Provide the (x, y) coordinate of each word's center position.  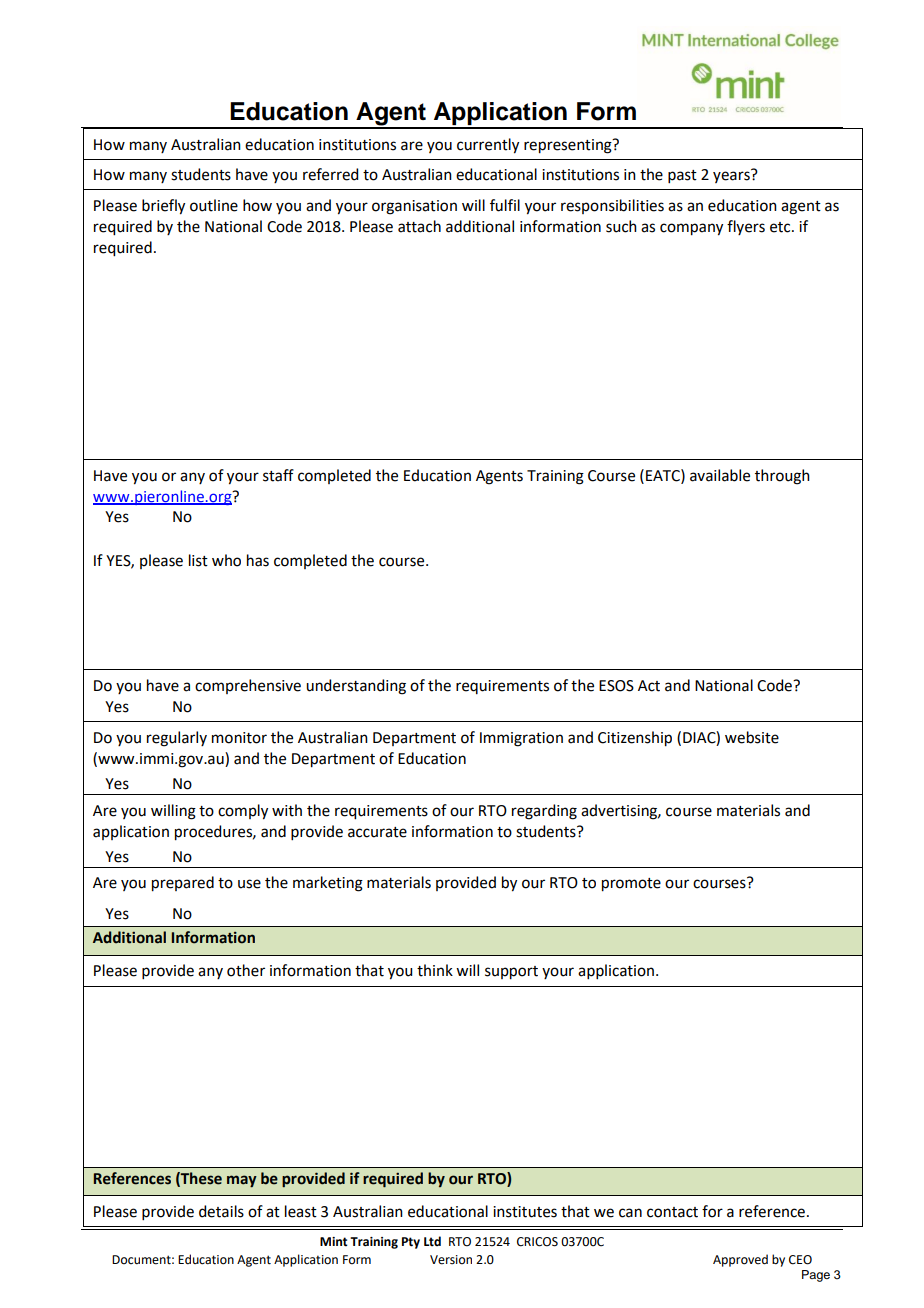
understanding (356, 687)
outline (214, 205)
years (732, 176)
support (511, 973)
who (226, 560)
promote (631, 885)
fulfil (505, 205)
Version (451, 1260)
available (720, 475)
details (221, 1211)
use (249, 884)
